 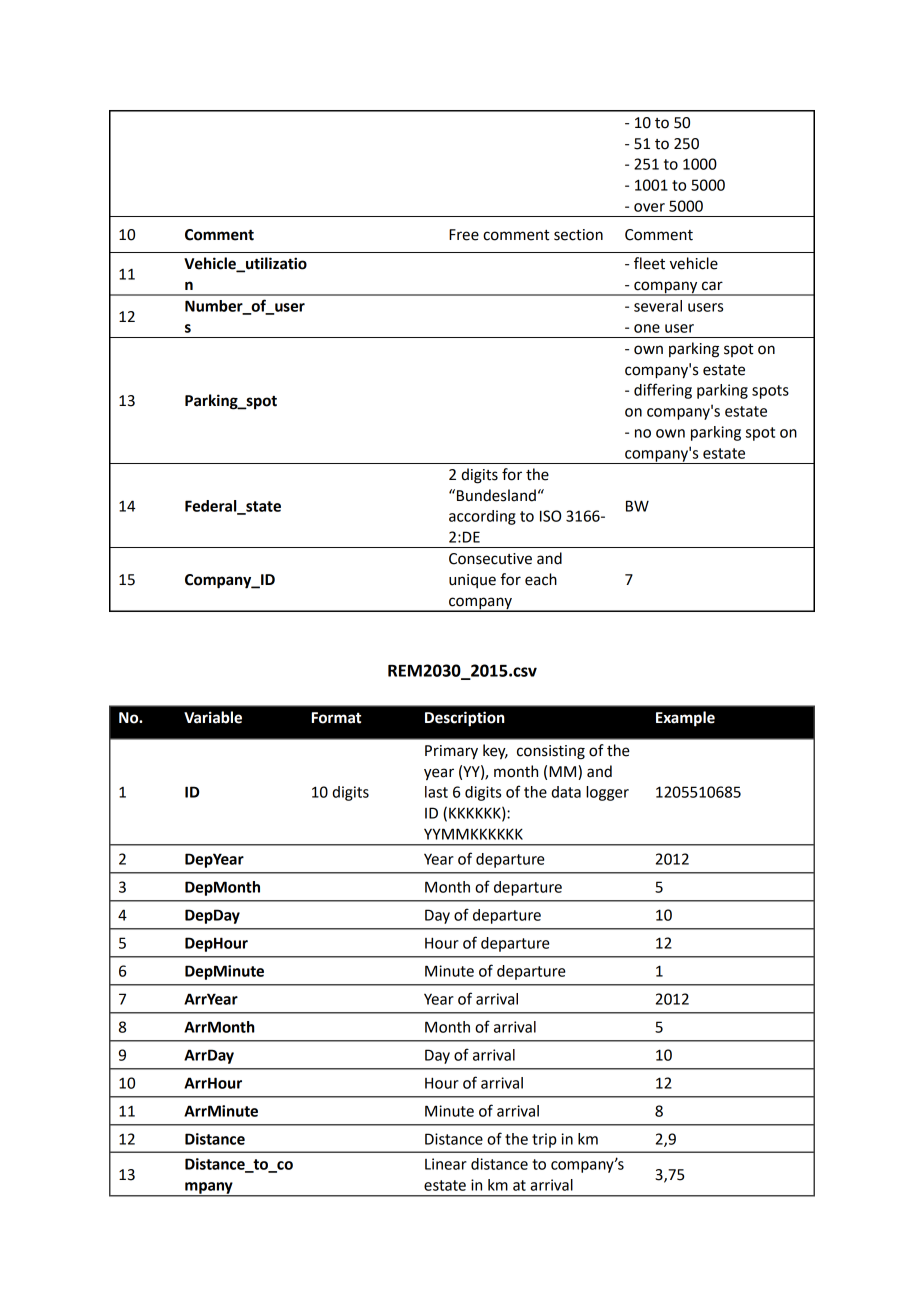 I want to click on last, so click(x=436, y=792).
